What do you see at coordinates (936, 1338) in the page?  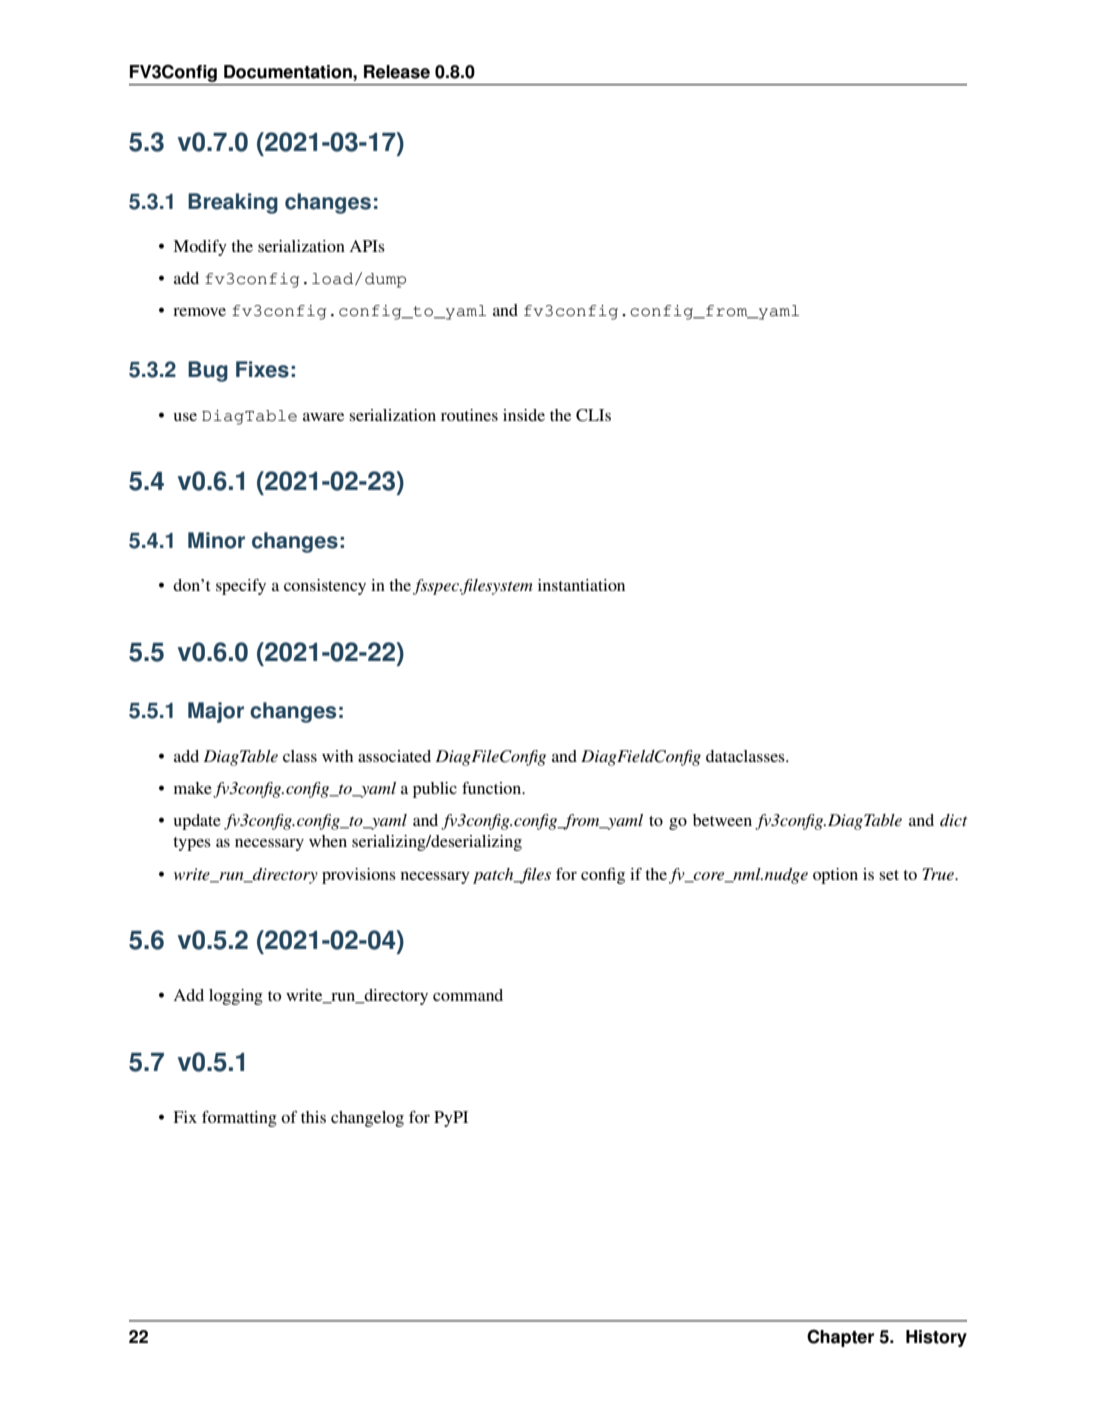 I see `History` at bounding box center [936, 1338].
